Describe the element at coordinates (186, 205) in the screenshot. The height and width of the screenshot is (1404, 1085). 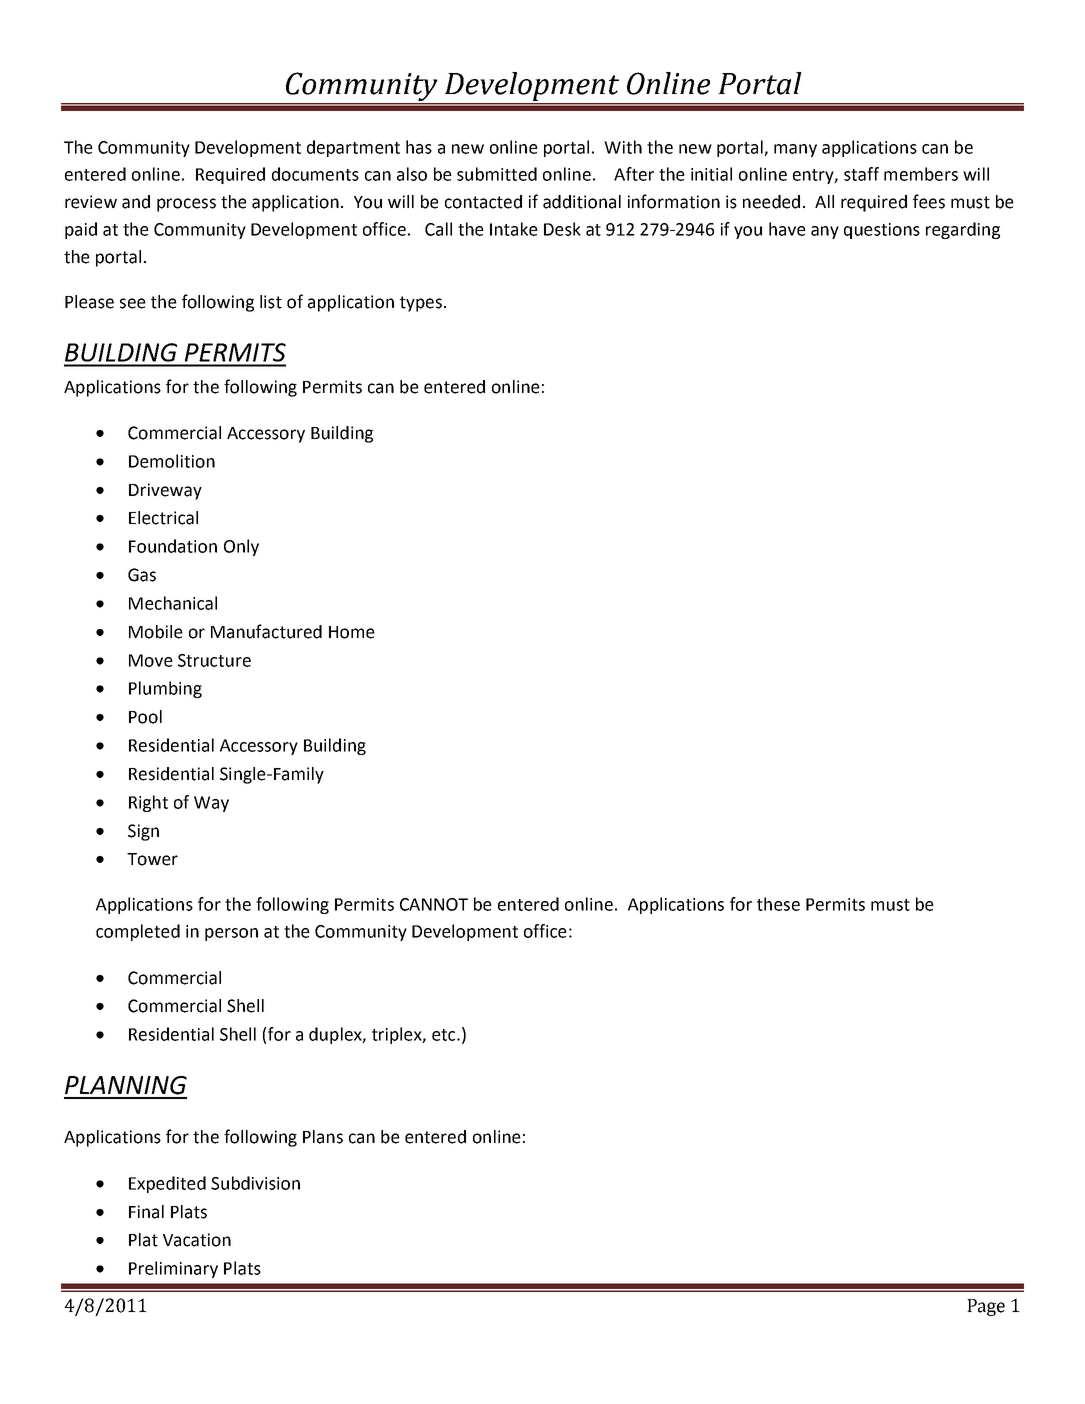
I see `process` at that location.
